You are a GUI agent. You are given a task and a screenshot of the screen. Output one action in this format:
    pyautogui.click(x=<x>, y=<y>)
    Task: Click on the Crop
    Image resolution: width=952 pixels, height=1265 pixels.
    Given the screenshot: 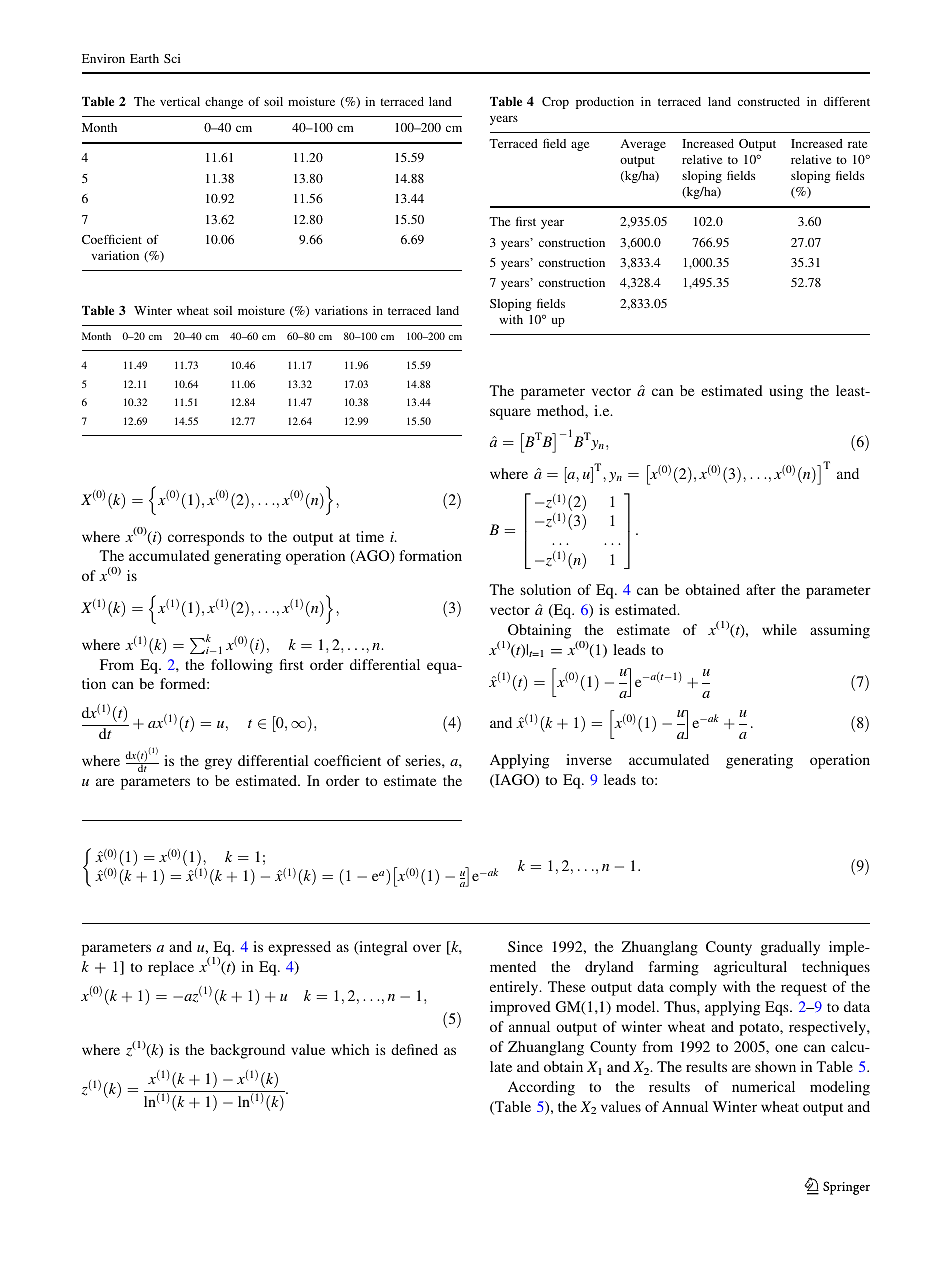 What is the action you would take?
    pyautogui.click(x=555, y=103)
